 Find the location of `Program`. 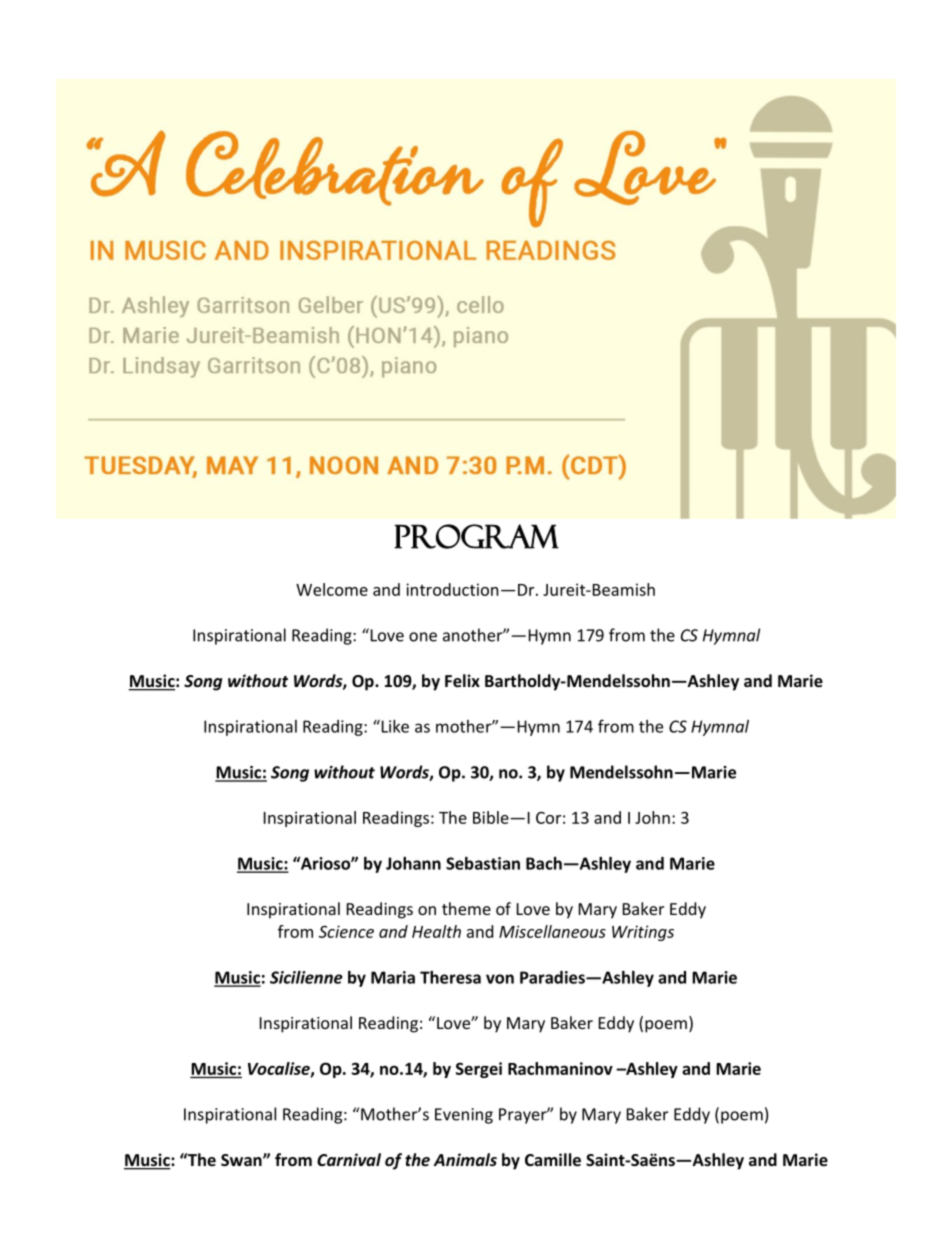

Program is located at coordinates (476, 536).
